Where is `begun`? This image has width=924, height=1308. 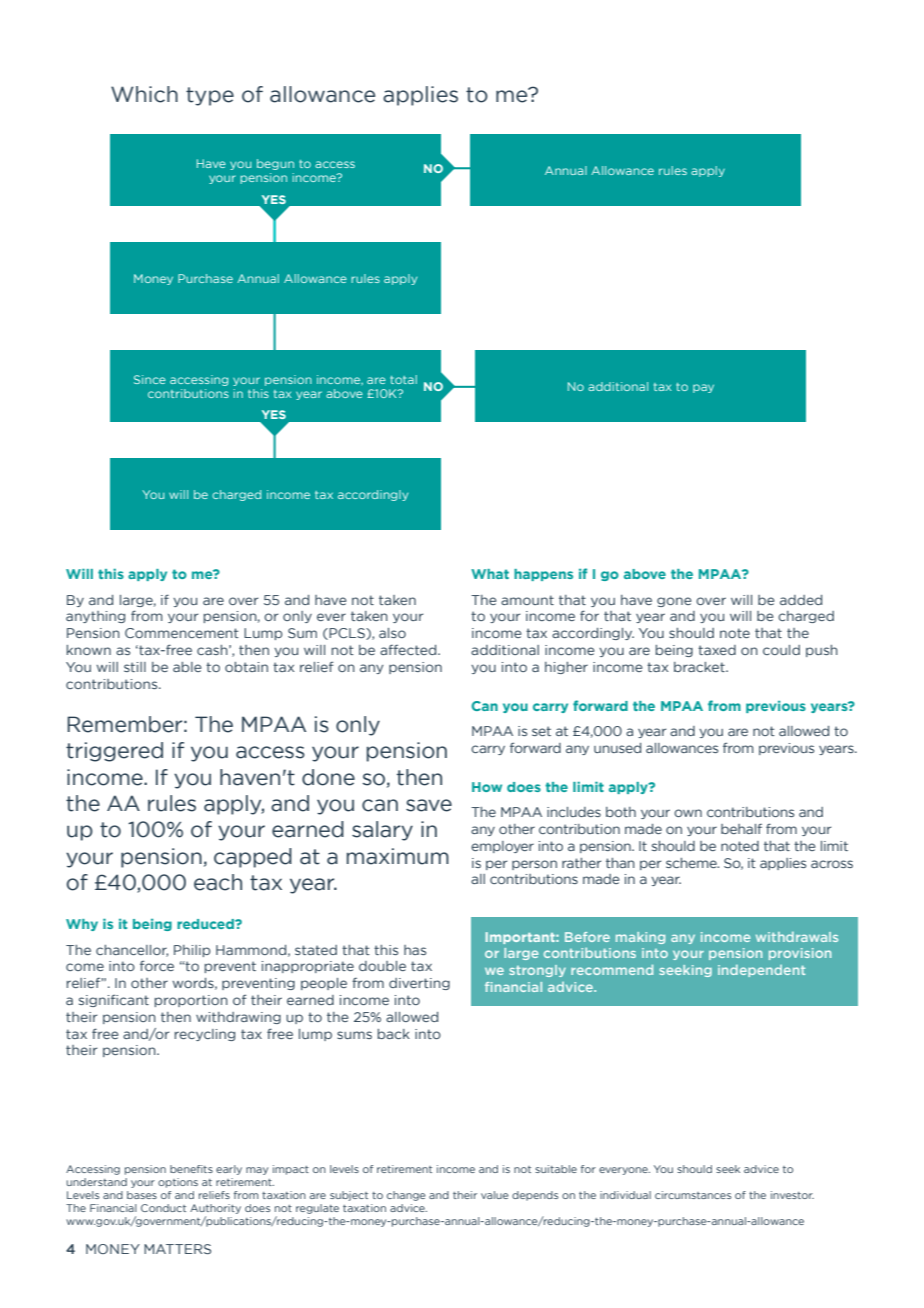
begun is located at coordinates (275, 164).
